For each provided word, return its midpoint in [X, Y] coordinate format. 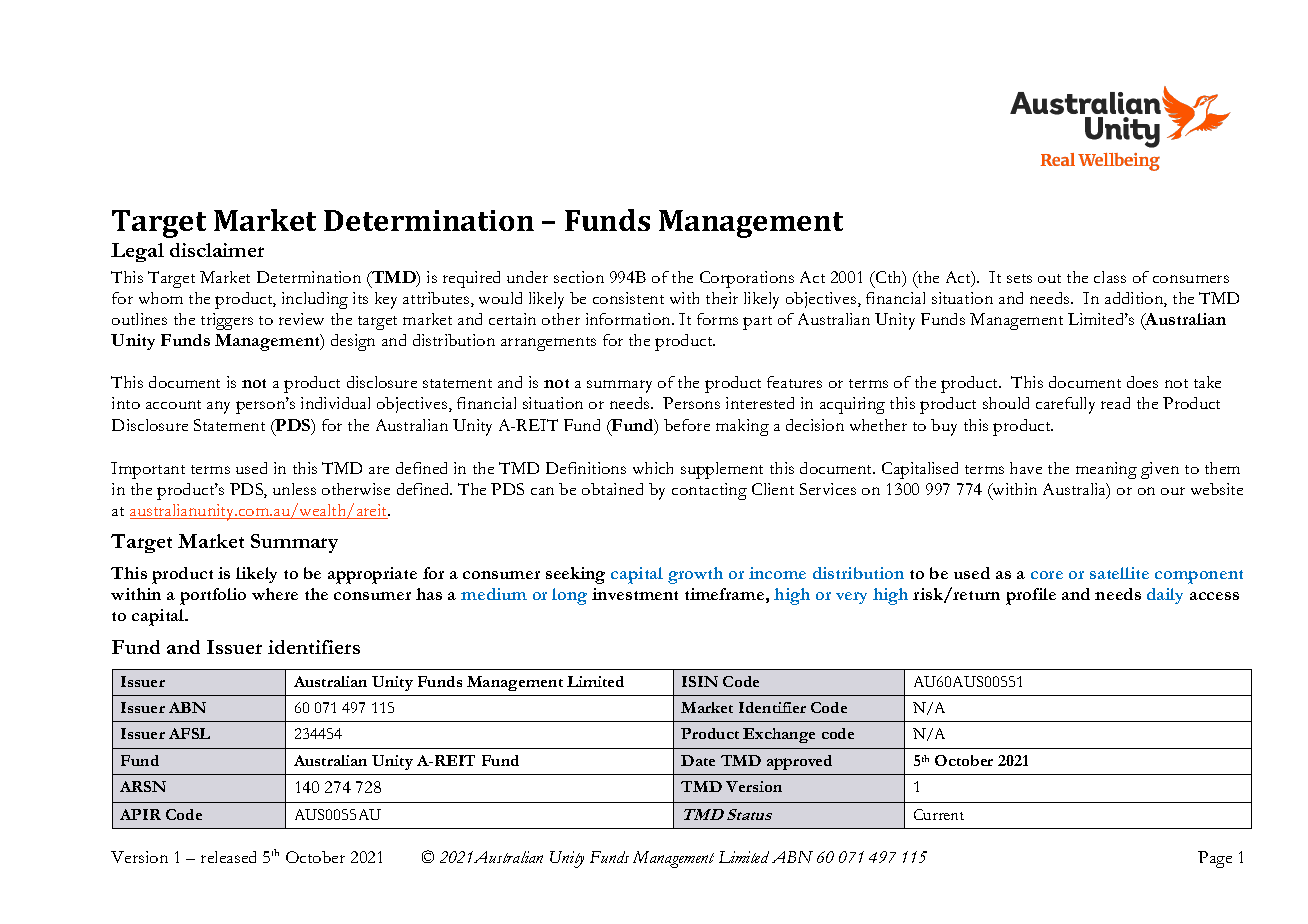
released [228, 857]
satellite [1119, 573]
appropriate [372, 575]
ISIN [700, 681]
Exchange [779, 735]
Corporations [747, 279]
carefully [1065, 405]
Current [939, 814]
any [218, 407]
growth [695, 575]
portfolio [213, 596]
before [687, 425]
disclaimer [217, 250]
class [1110, 277]
